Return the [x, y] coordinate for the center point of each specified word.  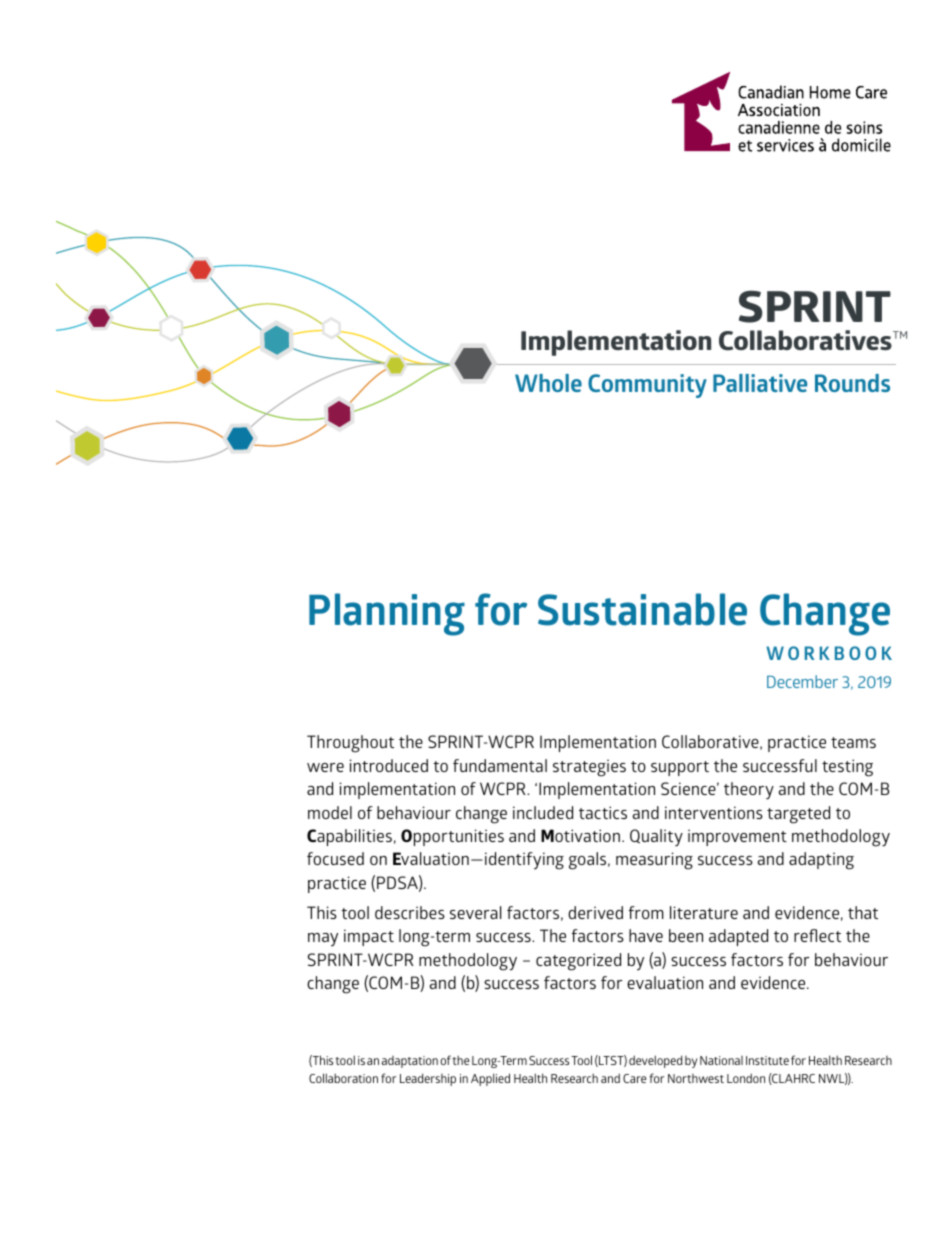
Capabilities [349, 837]
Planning [387, 614]
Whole [548, 383]
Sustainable [642, 609]
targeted [798, 815]
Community [647, 386]
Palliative [760, 383]
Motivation [580, 835]
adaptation [410, 1062]
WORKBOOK [829, 653]
